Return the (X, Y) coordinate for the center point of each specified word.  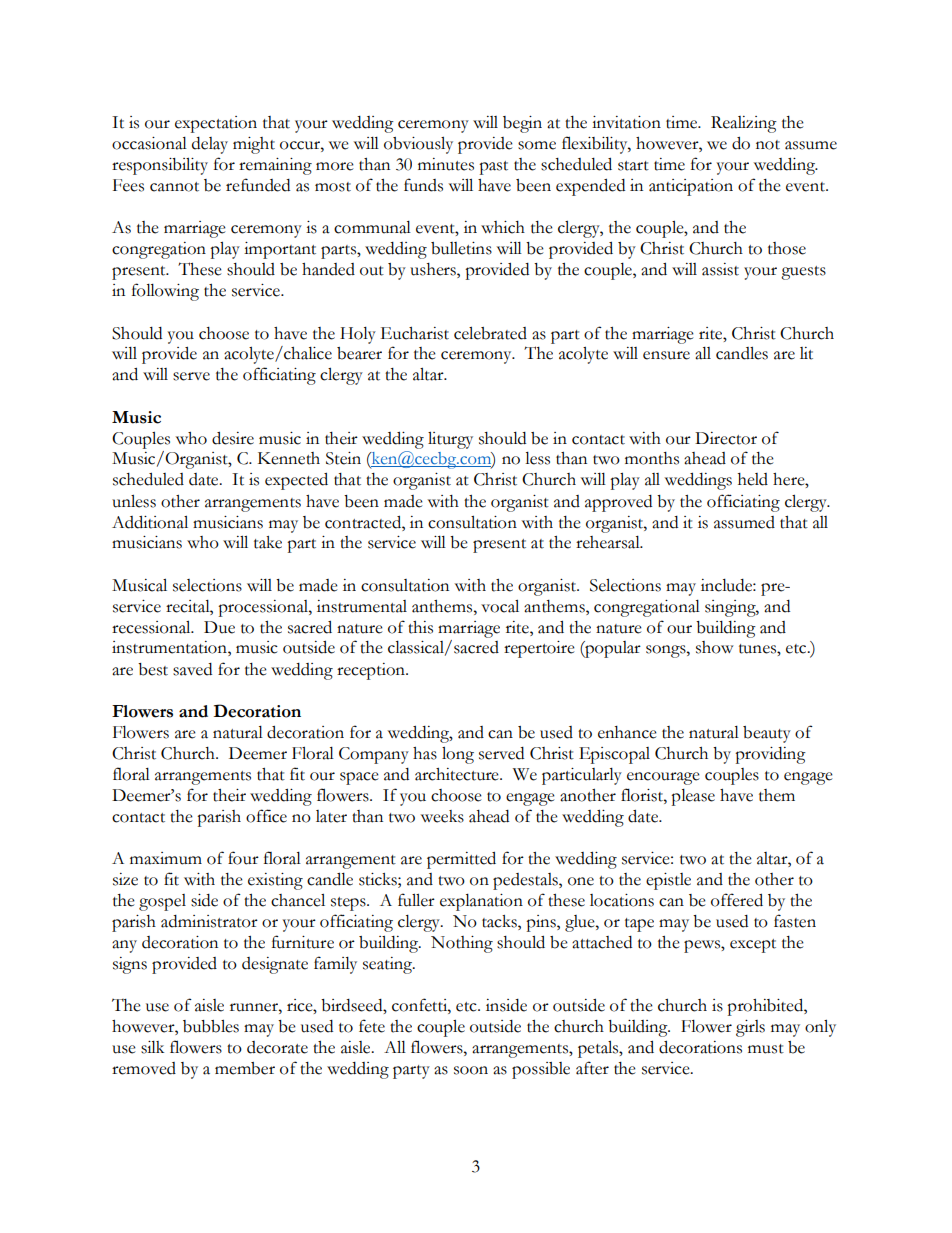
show (715, 647)
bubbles (211, 1026)
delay (210, 145)
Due (219, 627)
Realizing (744, 124)
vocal (500, 606)
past (493, 168)
